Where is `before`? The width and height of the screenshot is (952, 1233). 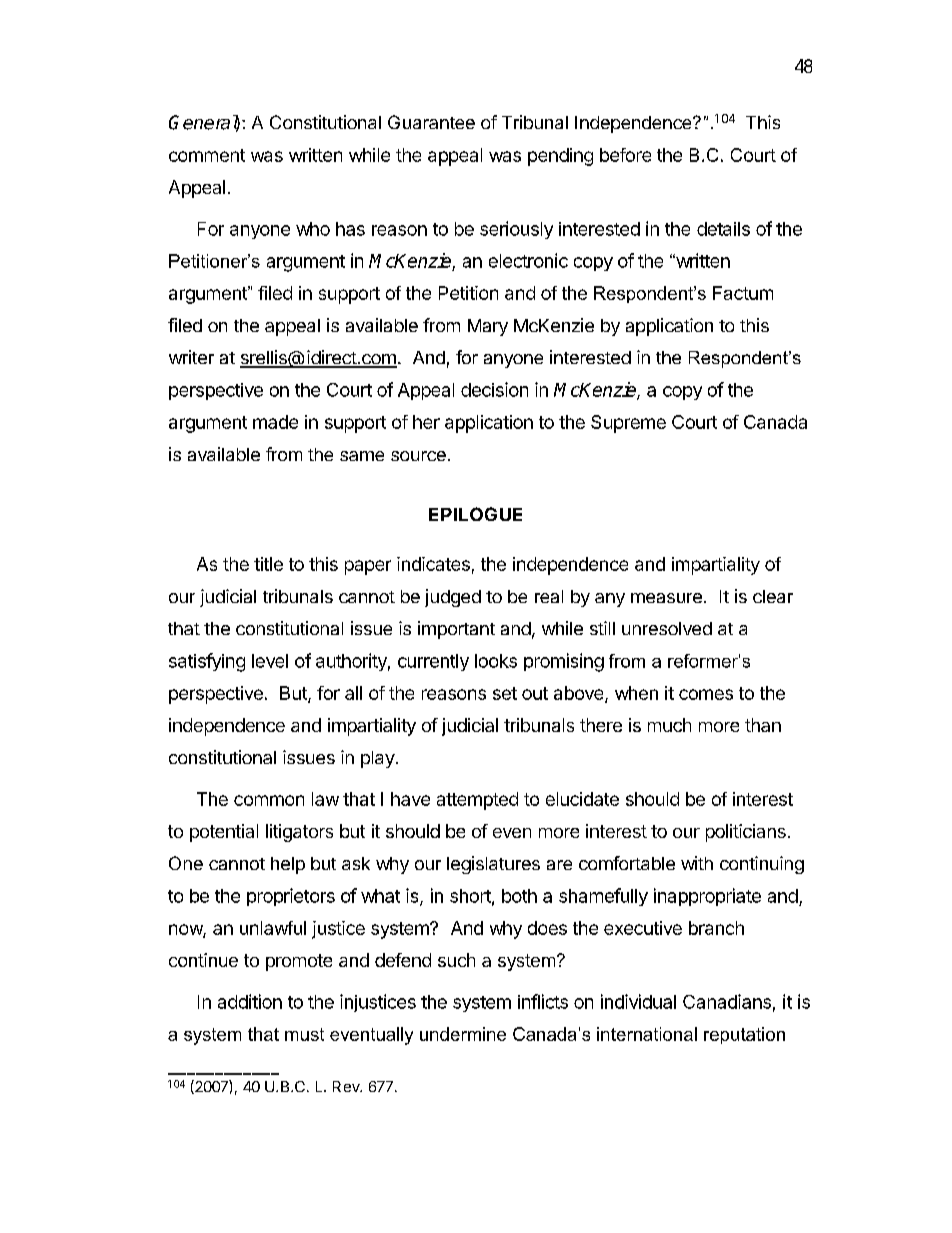
before is located at coordinates (625, 155).
